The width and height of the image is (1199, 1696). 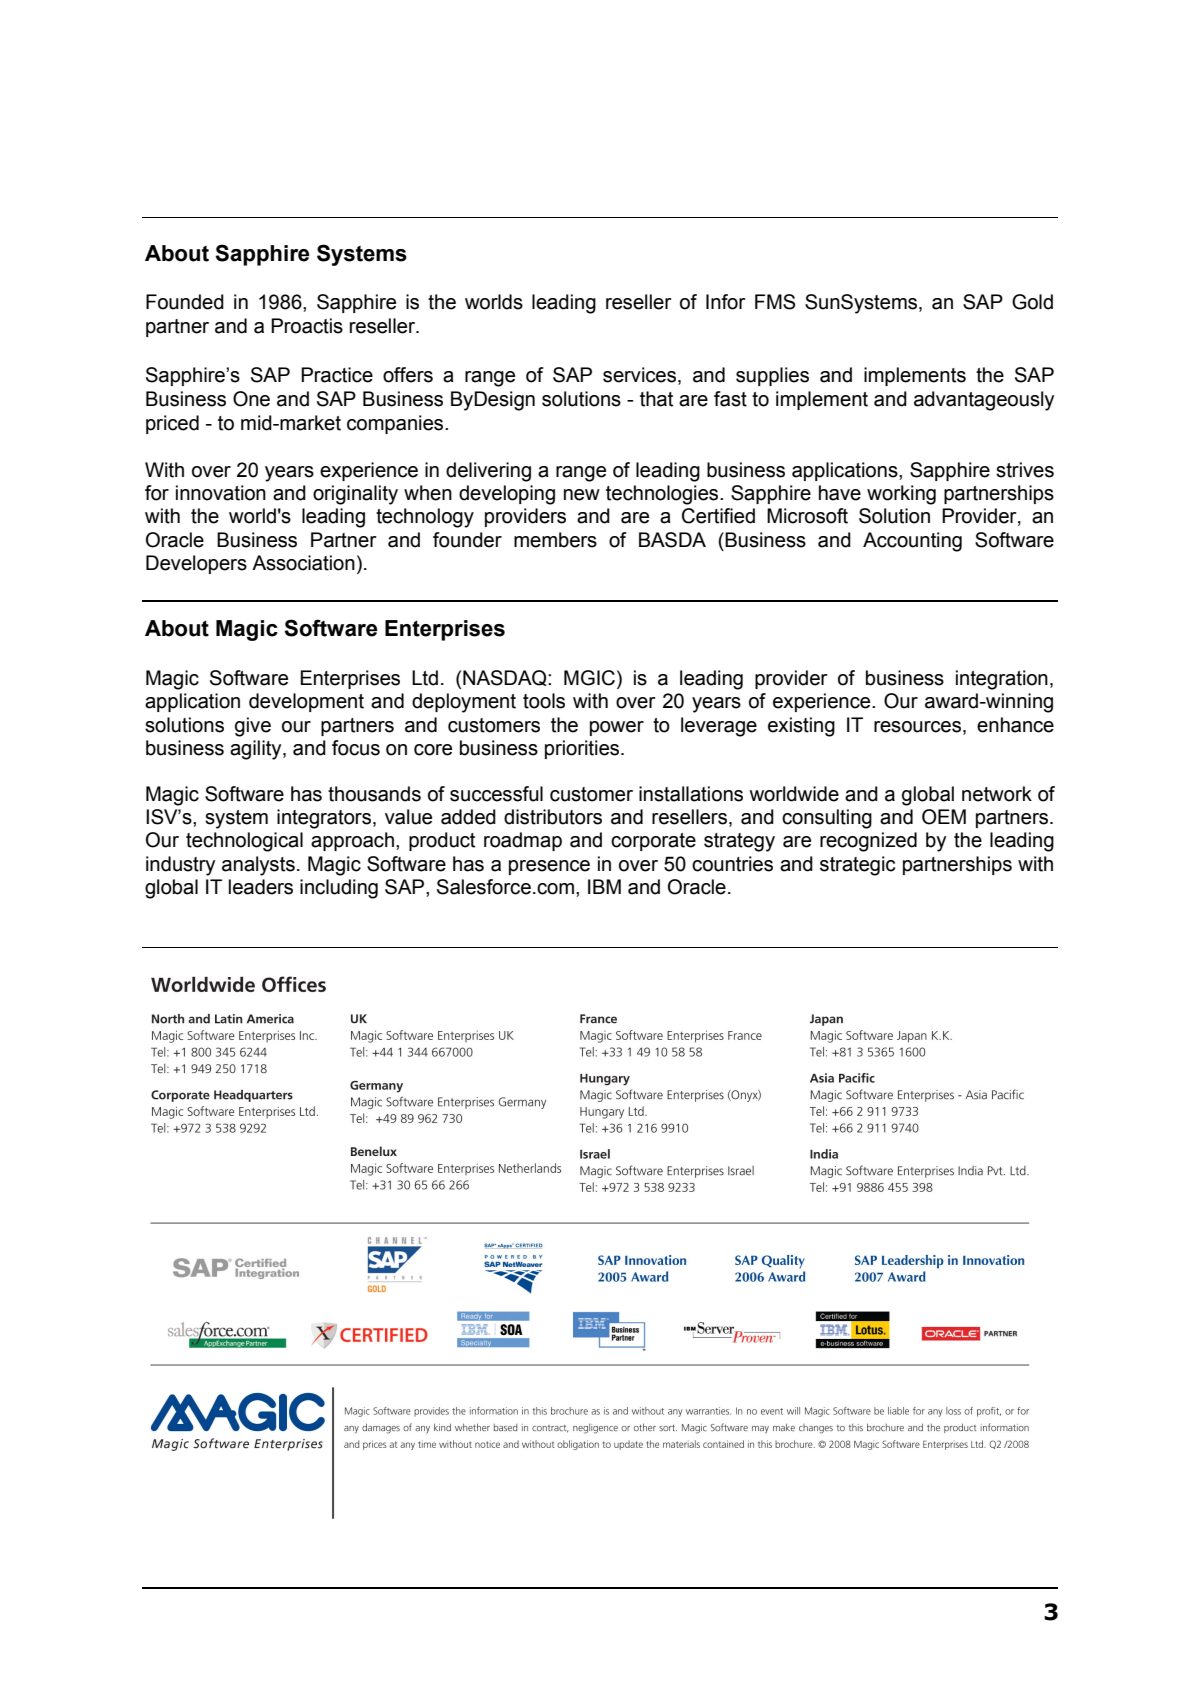 What do you see at coordinates (555, 540) in the image?
I see `members` at bounding box center [555, 540].
